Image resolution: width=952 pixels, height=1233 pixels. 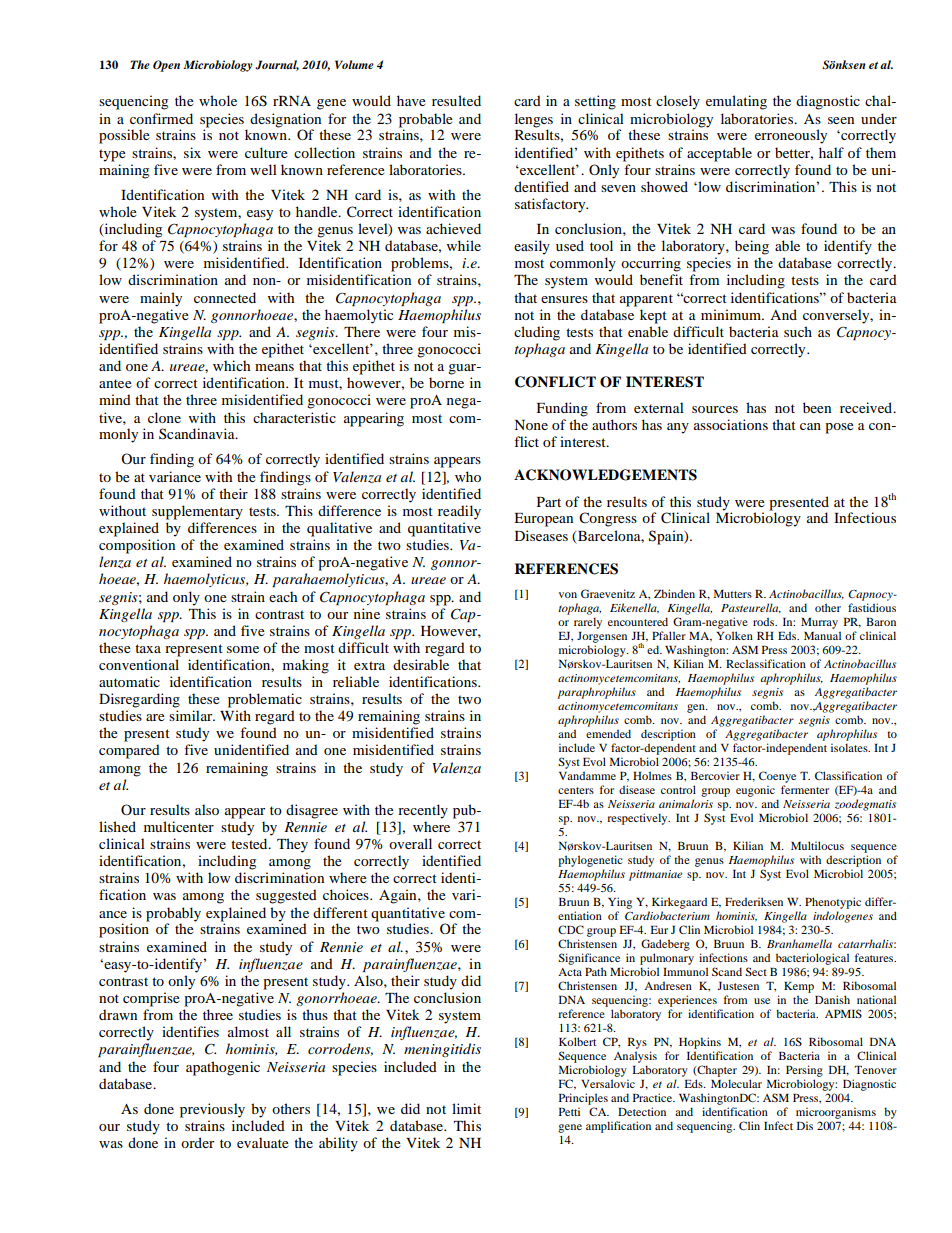 I want to click on von, so click(x=568, y=595).
